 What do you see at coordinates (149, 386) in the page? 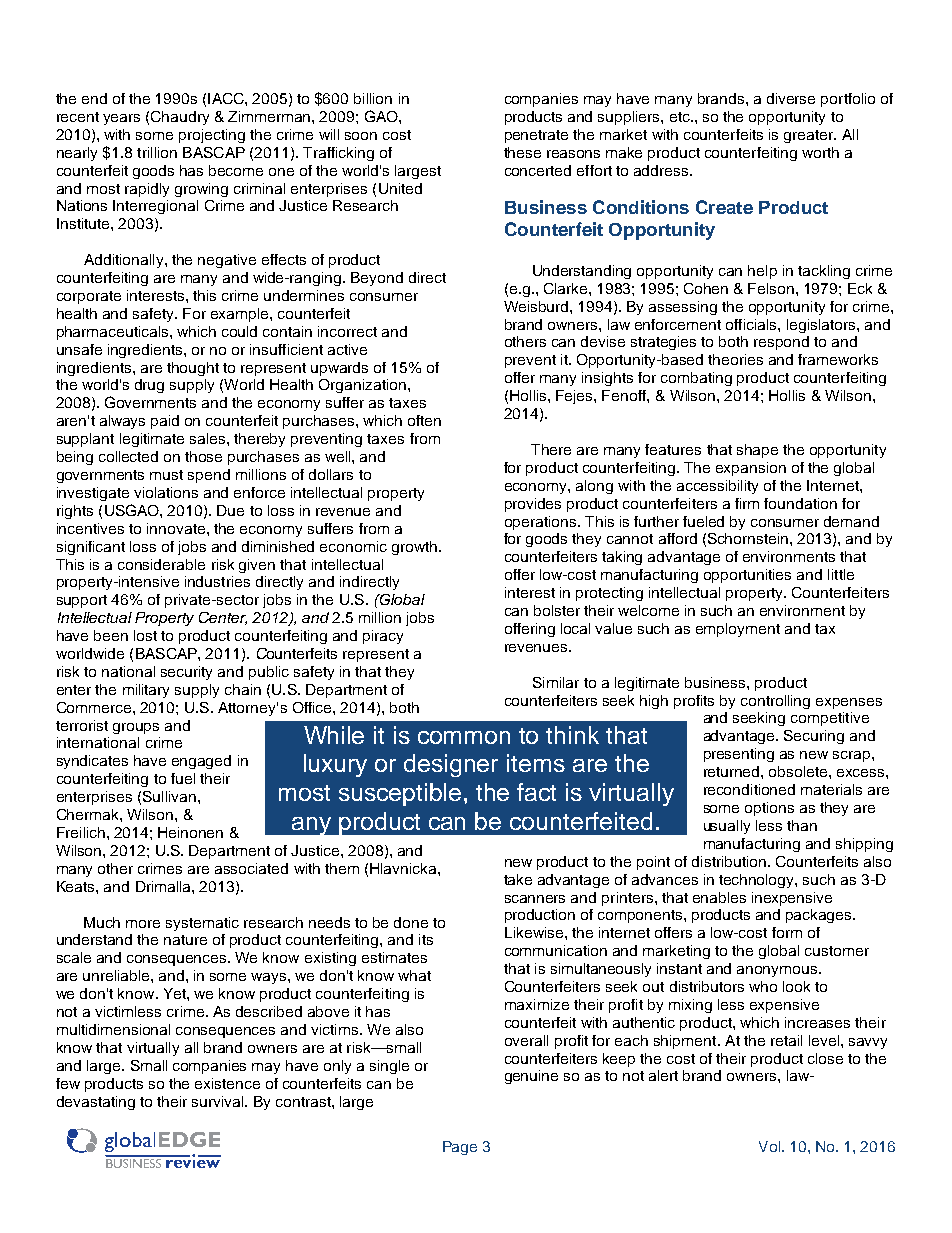
I see `drug` at bounding box center [149, 386].
